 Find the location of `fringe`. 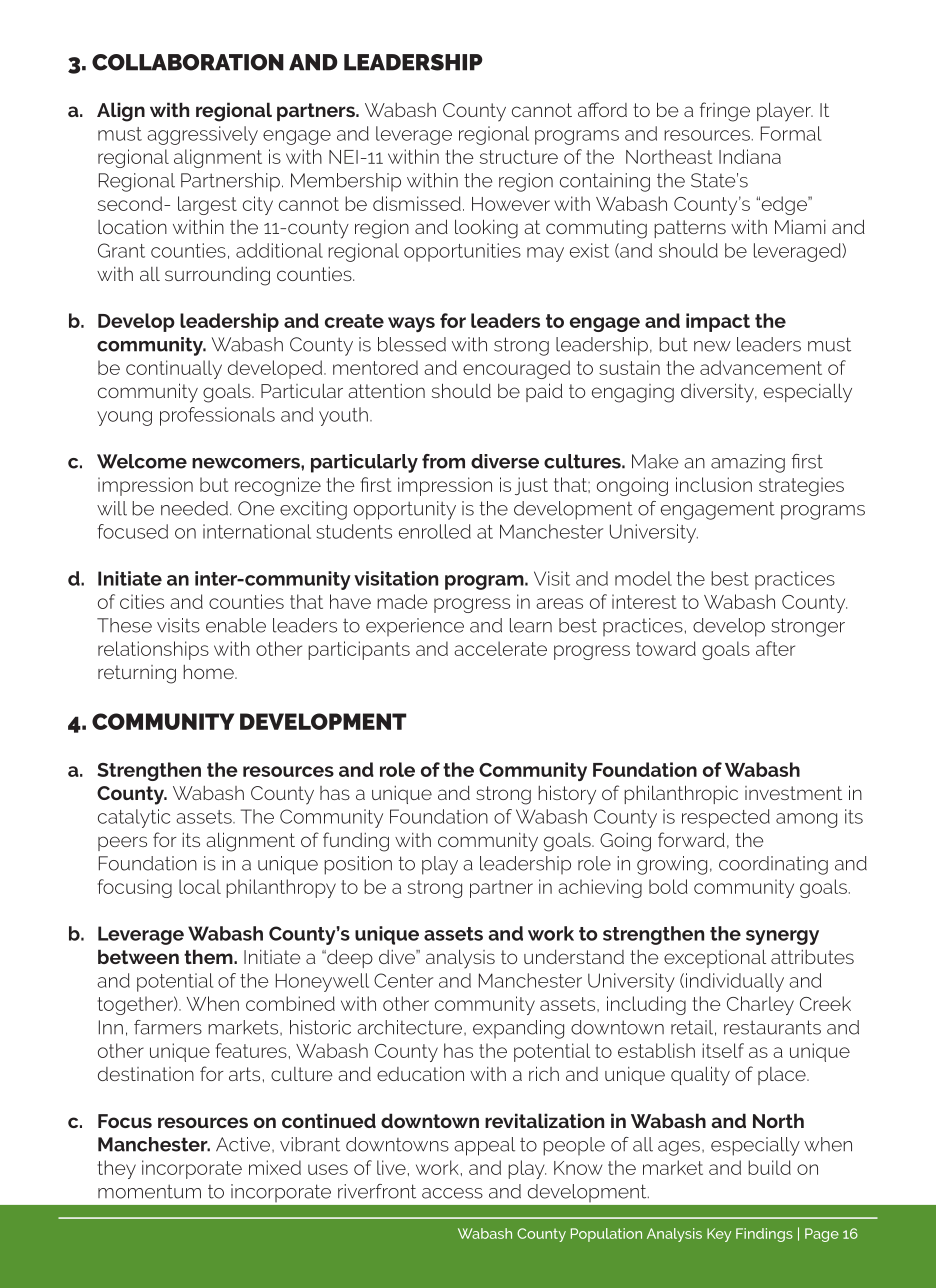

fringe is located at coordinates (725, 112).
